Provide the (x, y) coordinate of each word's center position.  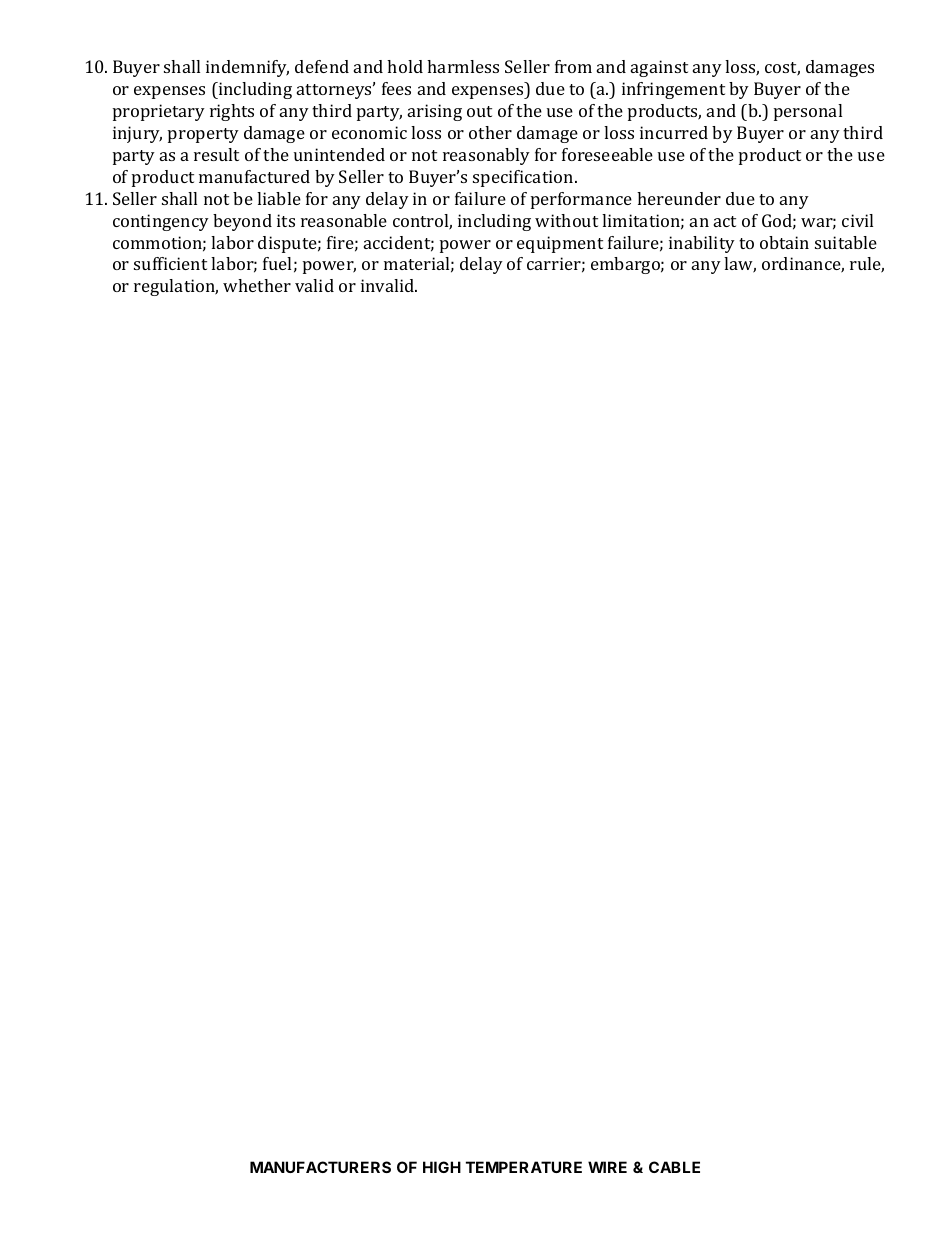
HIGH (442, 1167)
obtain (784, 242)
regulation (176, 287)
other (490, 132)
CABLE (674, 1167)
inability (702, 244)
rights (232, 112)
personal (808, 112)
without (566, 220)
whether (257, 285)
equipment (560, 244)
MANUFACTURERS (320, 1167)
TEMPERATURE (524, 1167)
